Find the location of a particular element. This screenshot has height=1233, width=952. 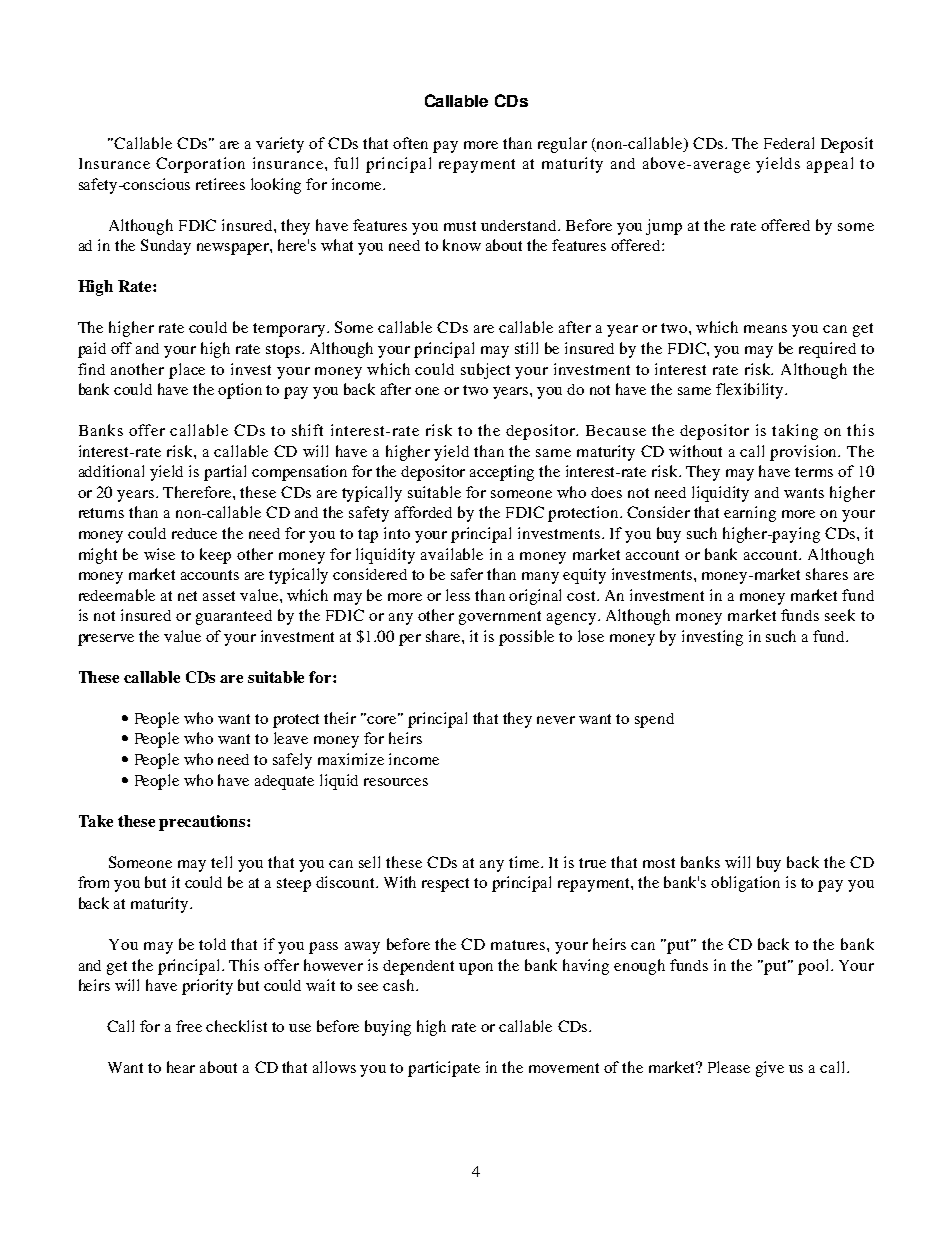

provision is located at coordinates (805, 453).
